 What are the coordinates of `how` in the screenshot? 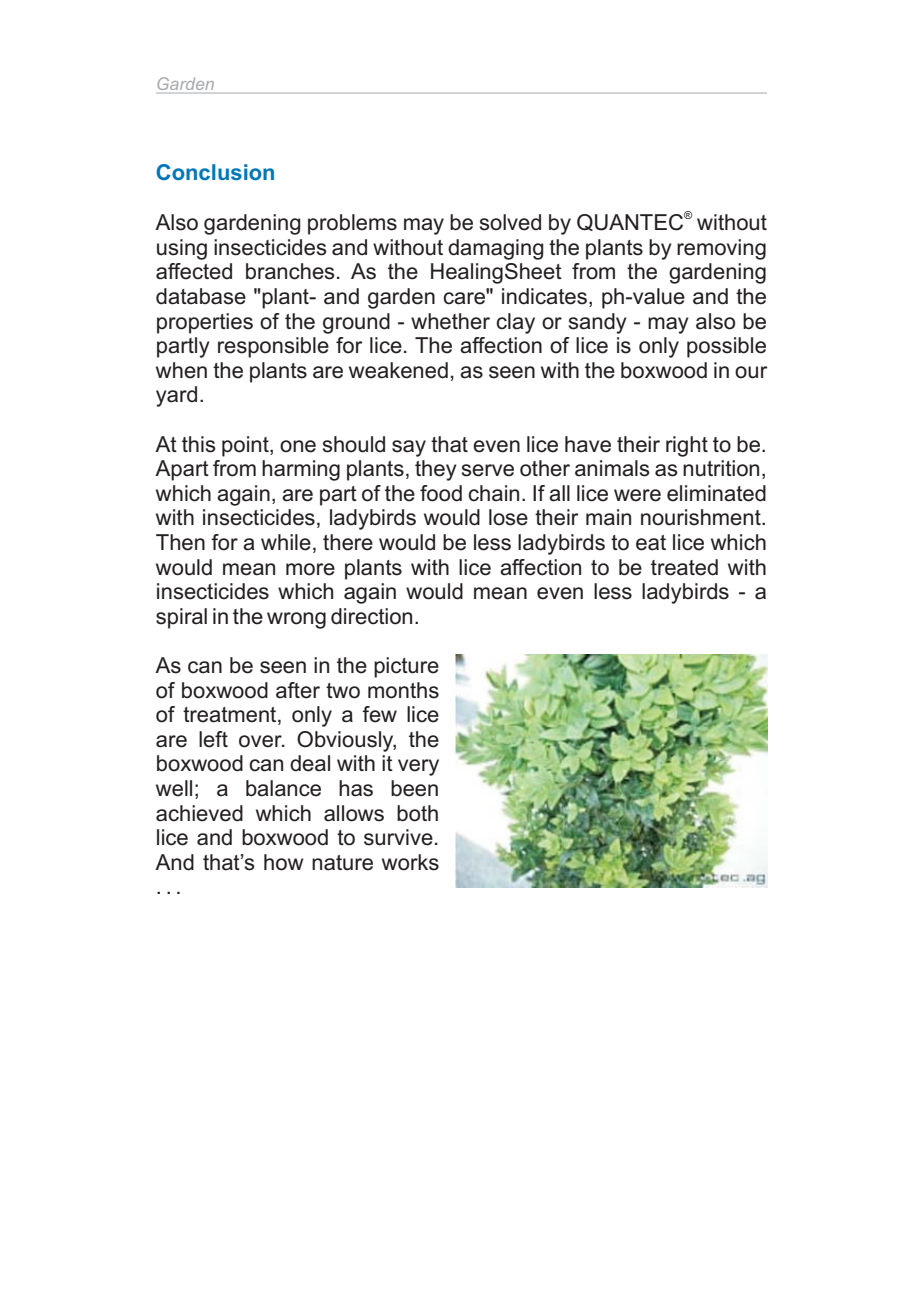 It's located at (283, 862).
